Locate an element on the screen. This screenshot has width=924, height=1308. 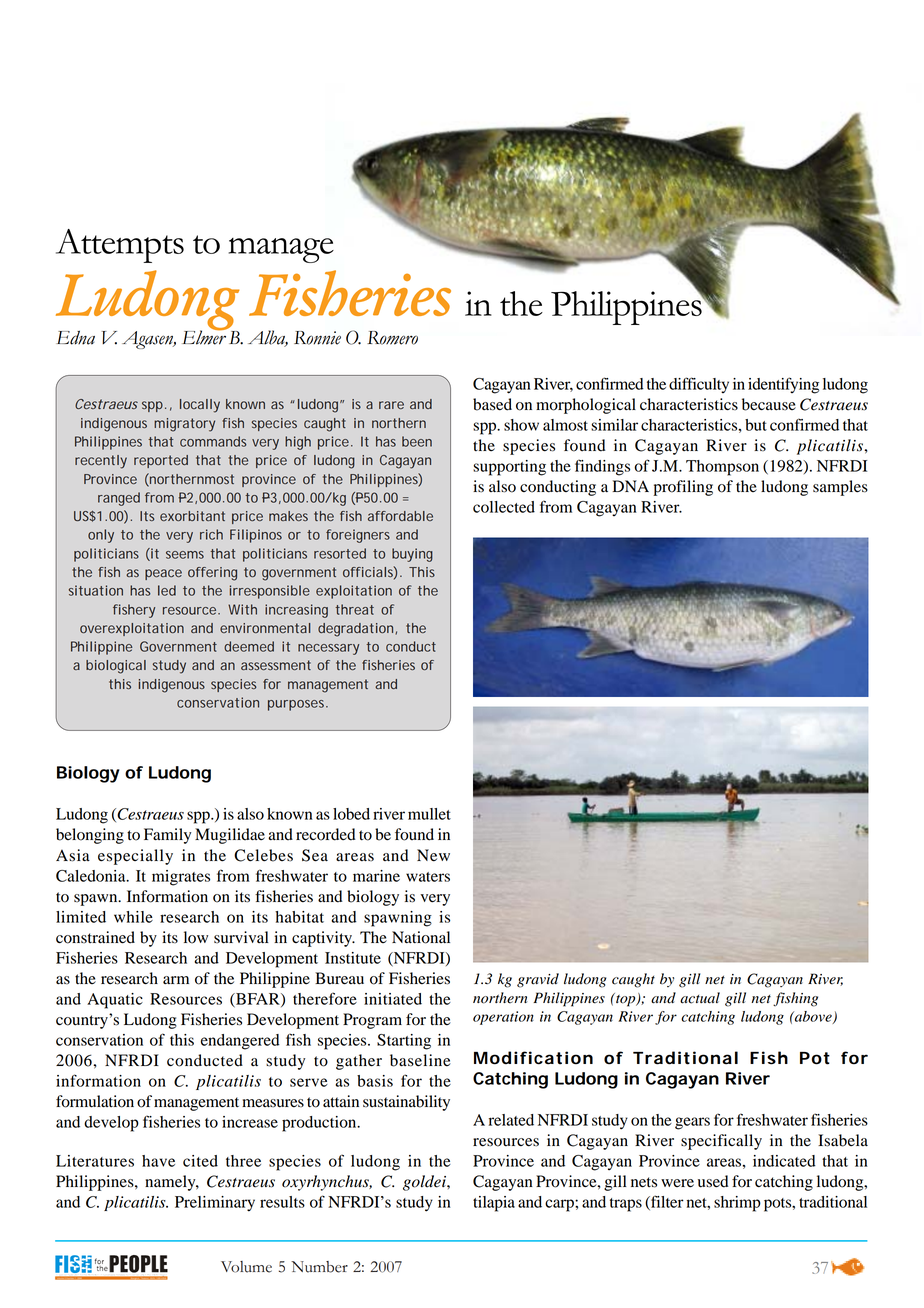
Romero is located at coordinates (392, 338).
